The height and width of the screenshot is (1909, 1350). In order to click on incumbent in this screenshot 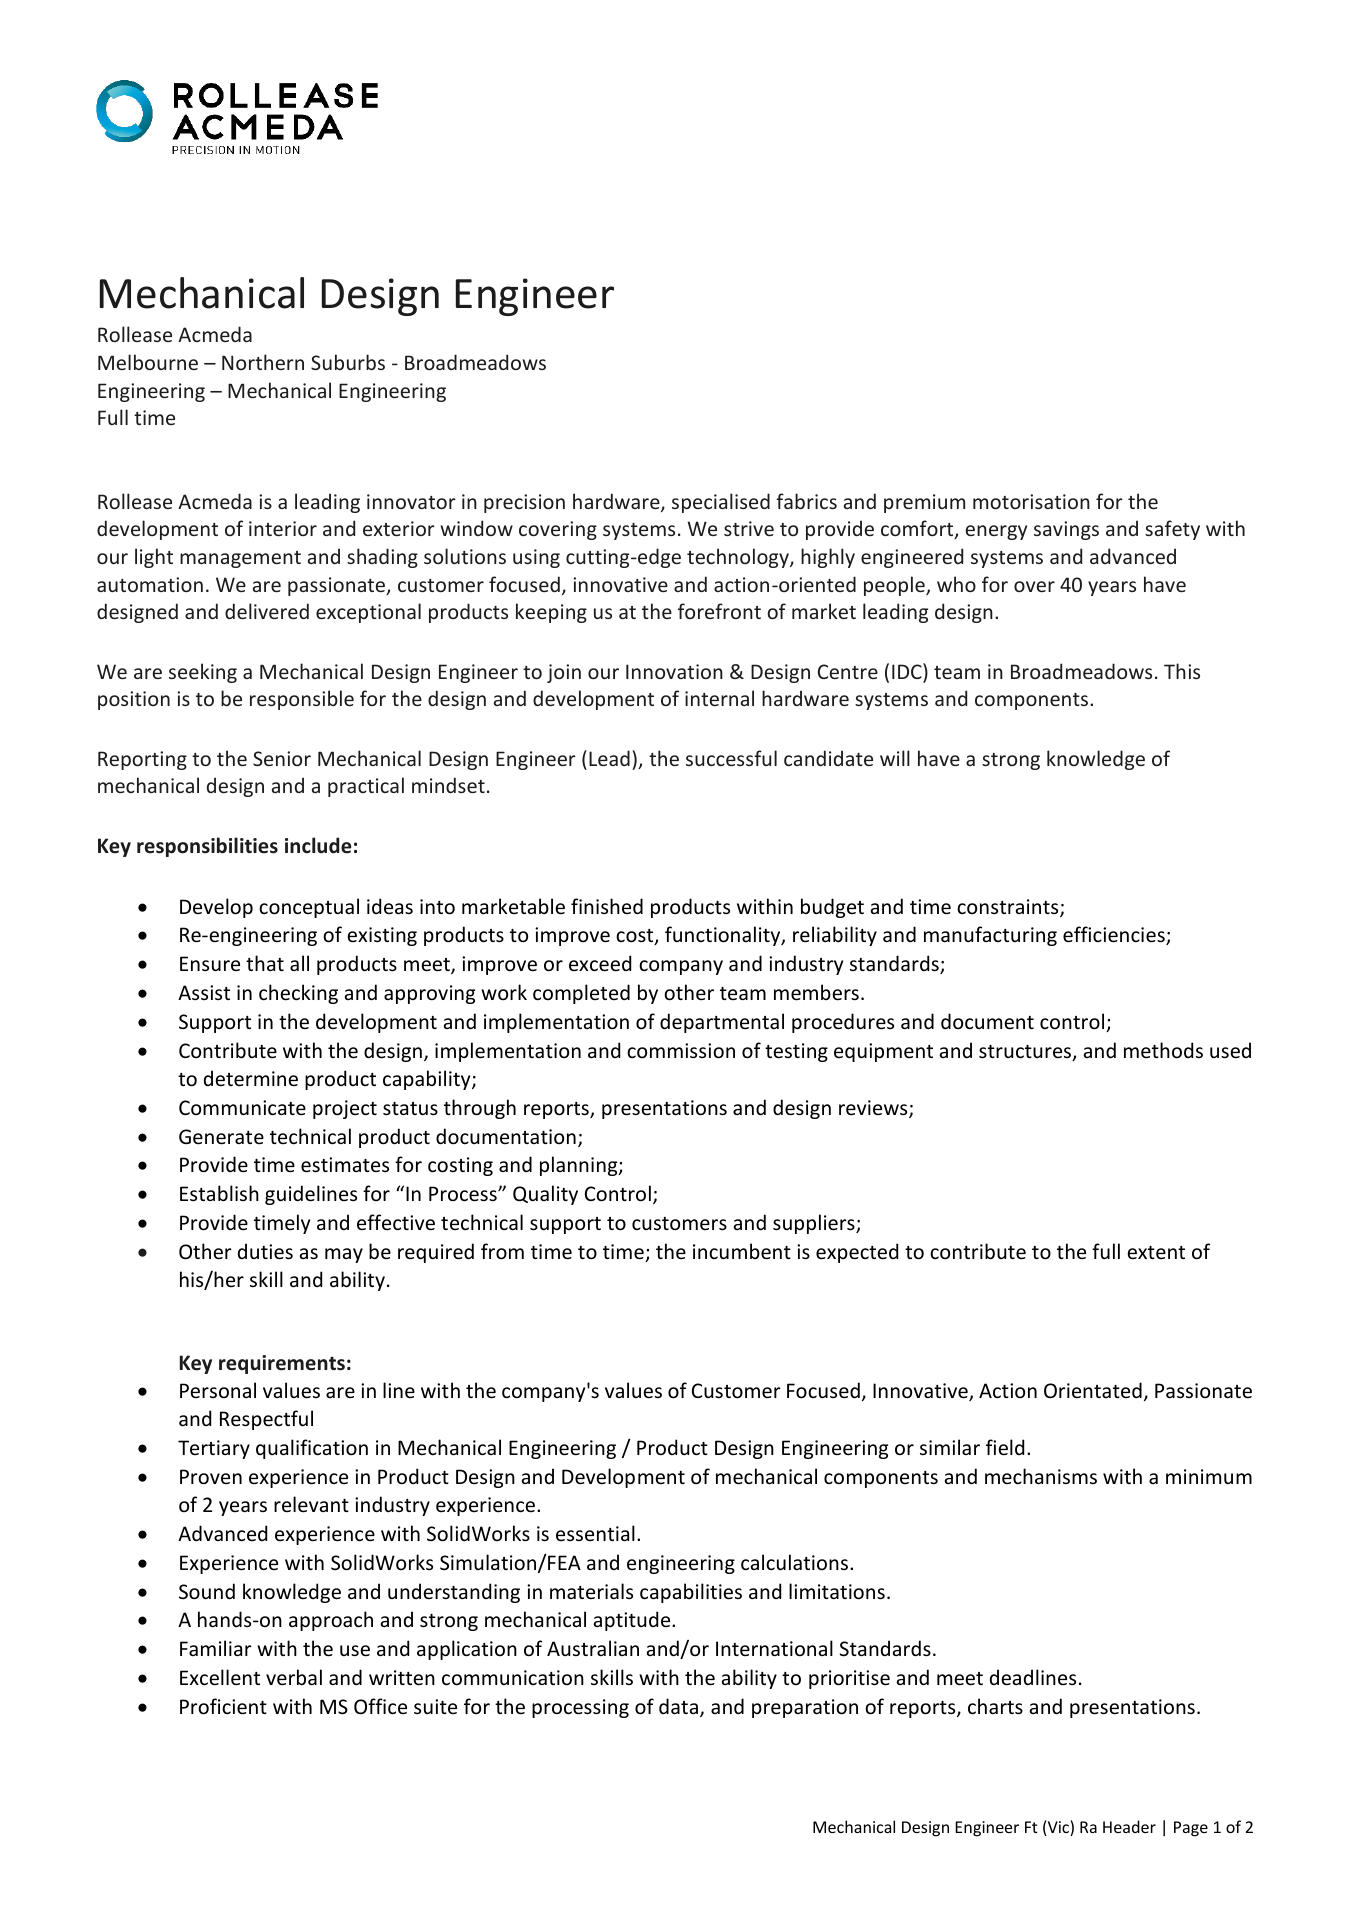, I will do `click(742, 1251)`.
